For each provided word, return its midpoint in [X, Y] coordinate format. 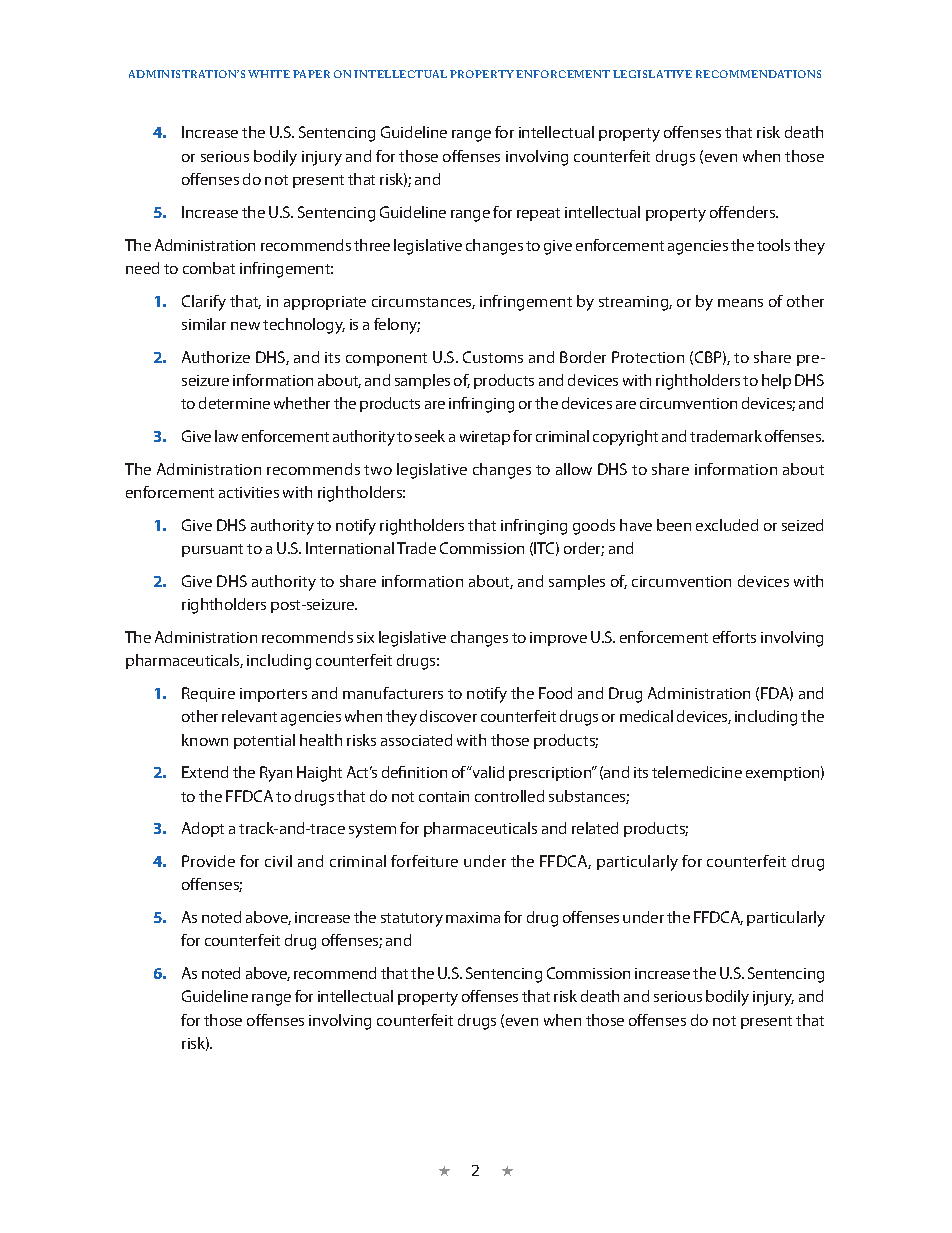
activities [249, 492]
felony [397, 326]
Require [208, 694]
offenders [744, 212]
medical [646, 716]
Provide [208, 861]
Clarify [204, 303]
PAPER [311, 74]
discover [448, 716]
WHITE [269, 74]
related [595, 828]
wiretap [485, 438]
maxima [473, 917]
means [740, 303]
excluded [727, 525]
